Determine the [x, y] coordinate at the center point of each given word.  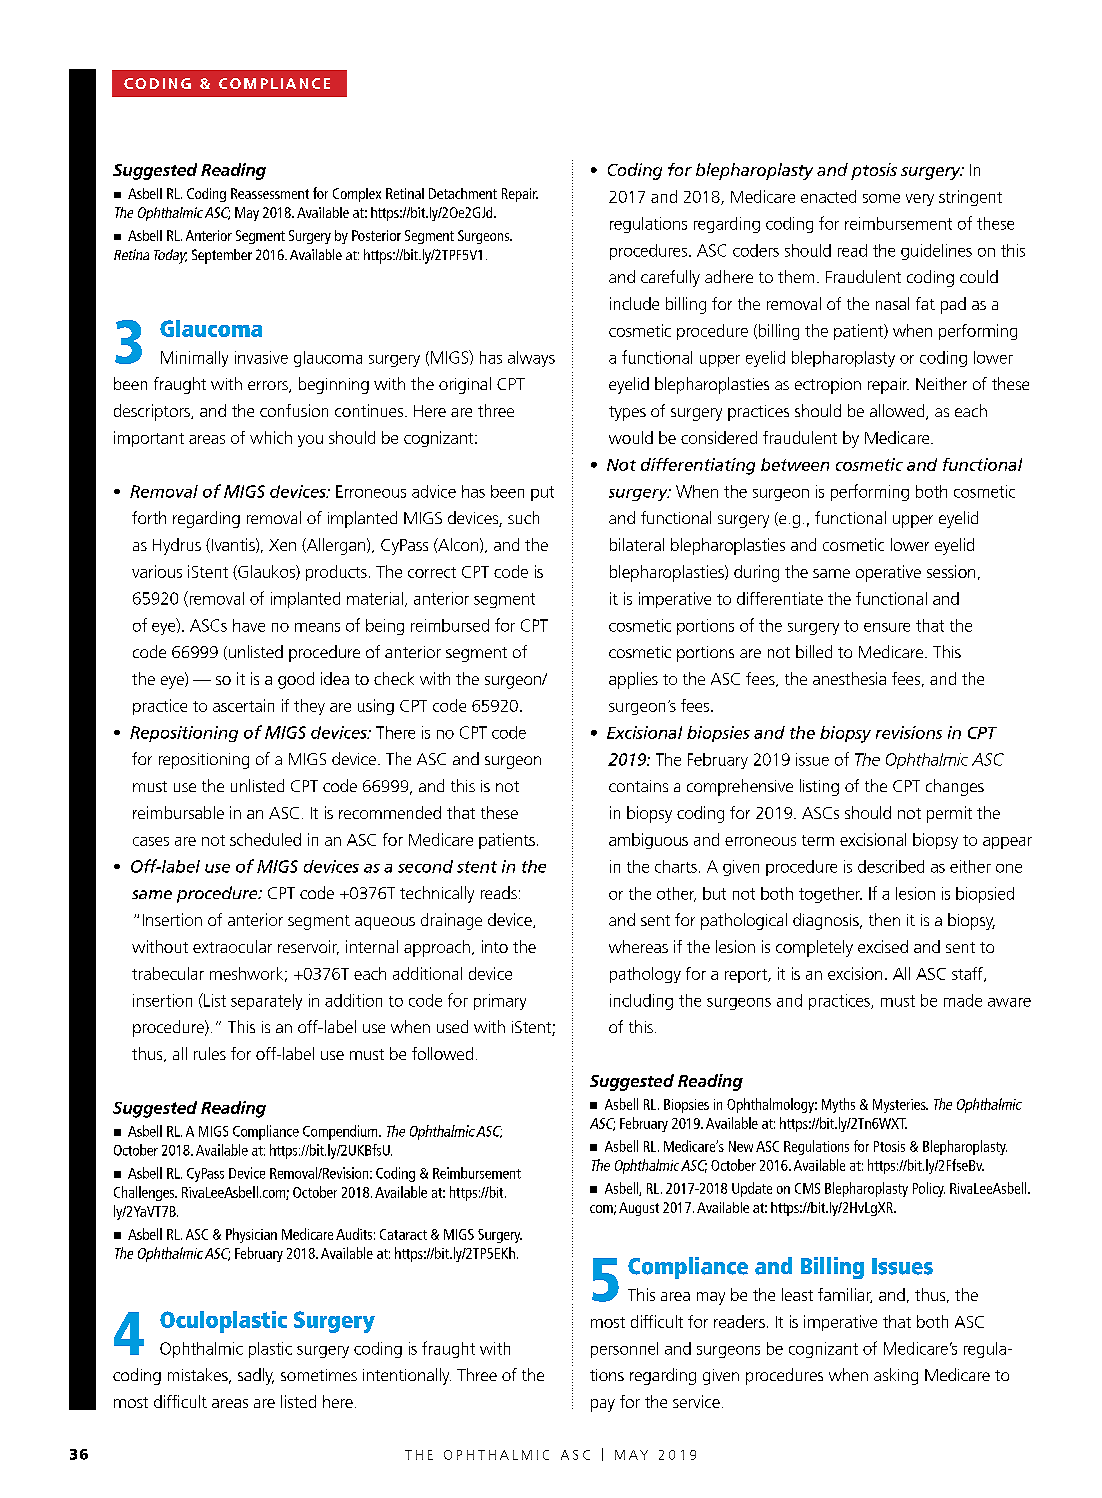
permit [949, 814]
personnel [624, 1350]
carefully [670, 278]
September [222, 256]
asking [896, 1376]
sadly [256, 1376]
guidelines [936, 252]
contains [638, 786]
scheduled [265, 839]
